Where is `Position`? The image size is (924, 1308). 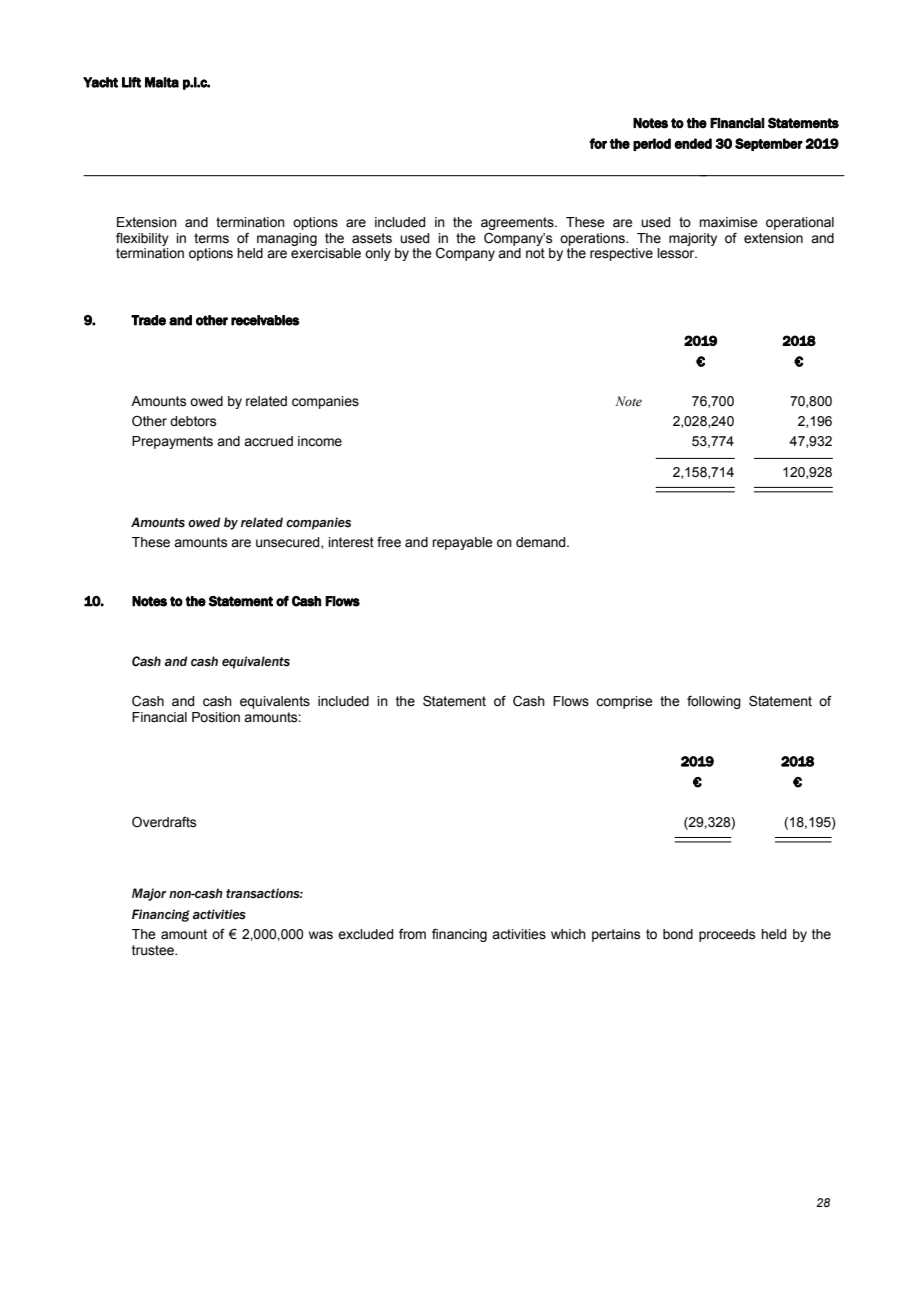
Position is located at coordinates (216, 717).
